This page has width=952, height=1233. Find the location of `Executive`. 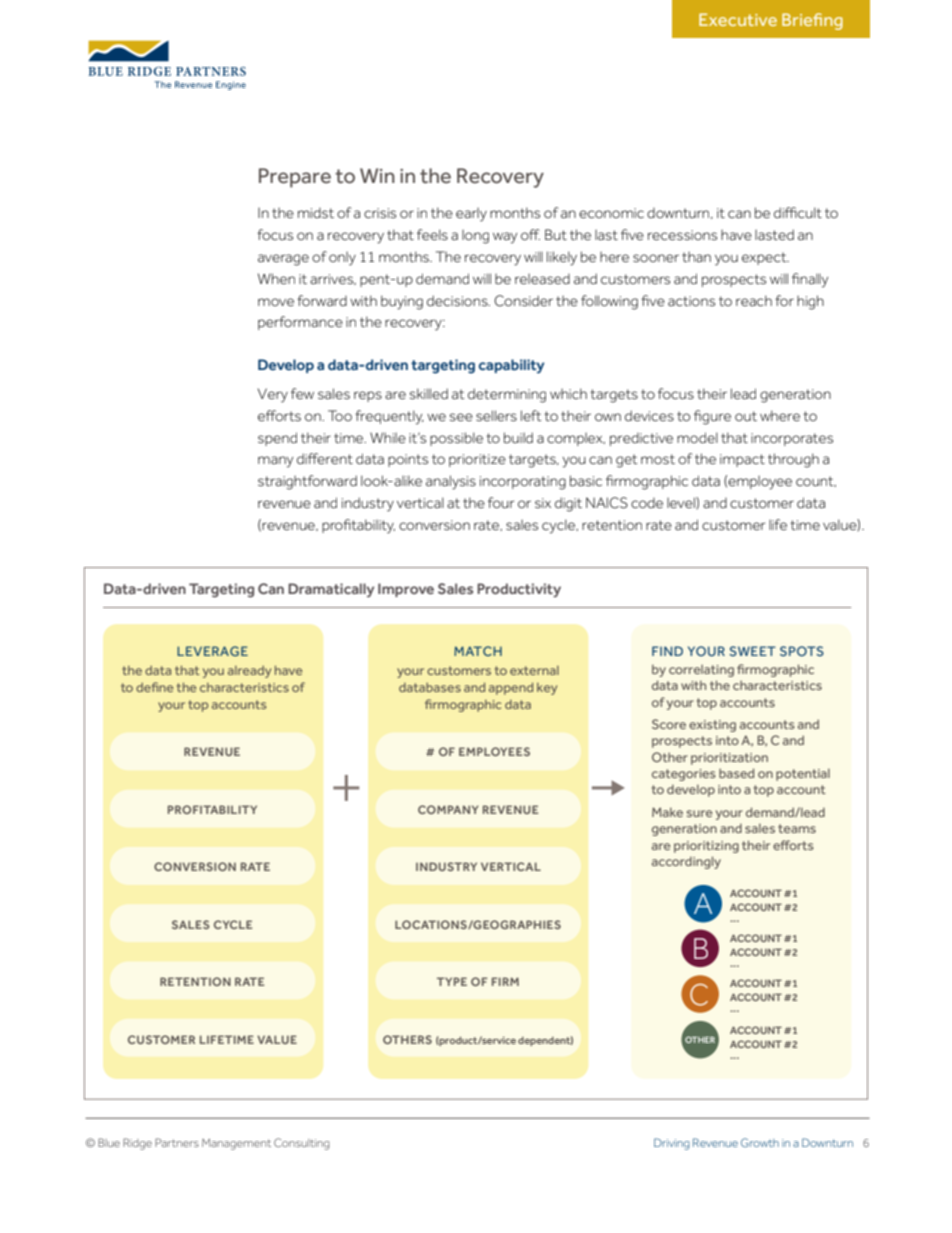

Executive is located at coordinates (738, 19).
